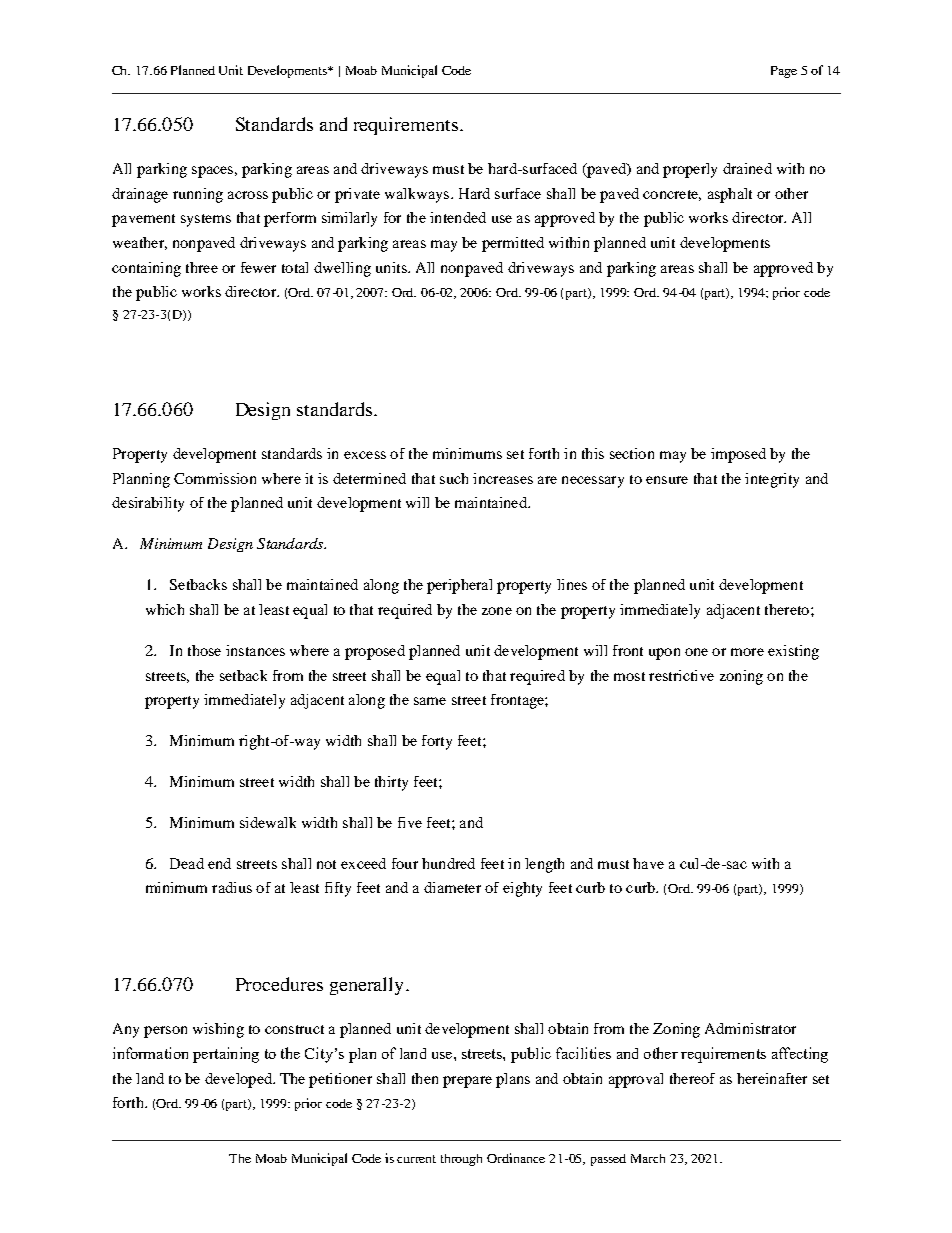  What do you see at coordinates (497, 611) in the screenshot?
I see `zone` at bounding box center [497, 611].
